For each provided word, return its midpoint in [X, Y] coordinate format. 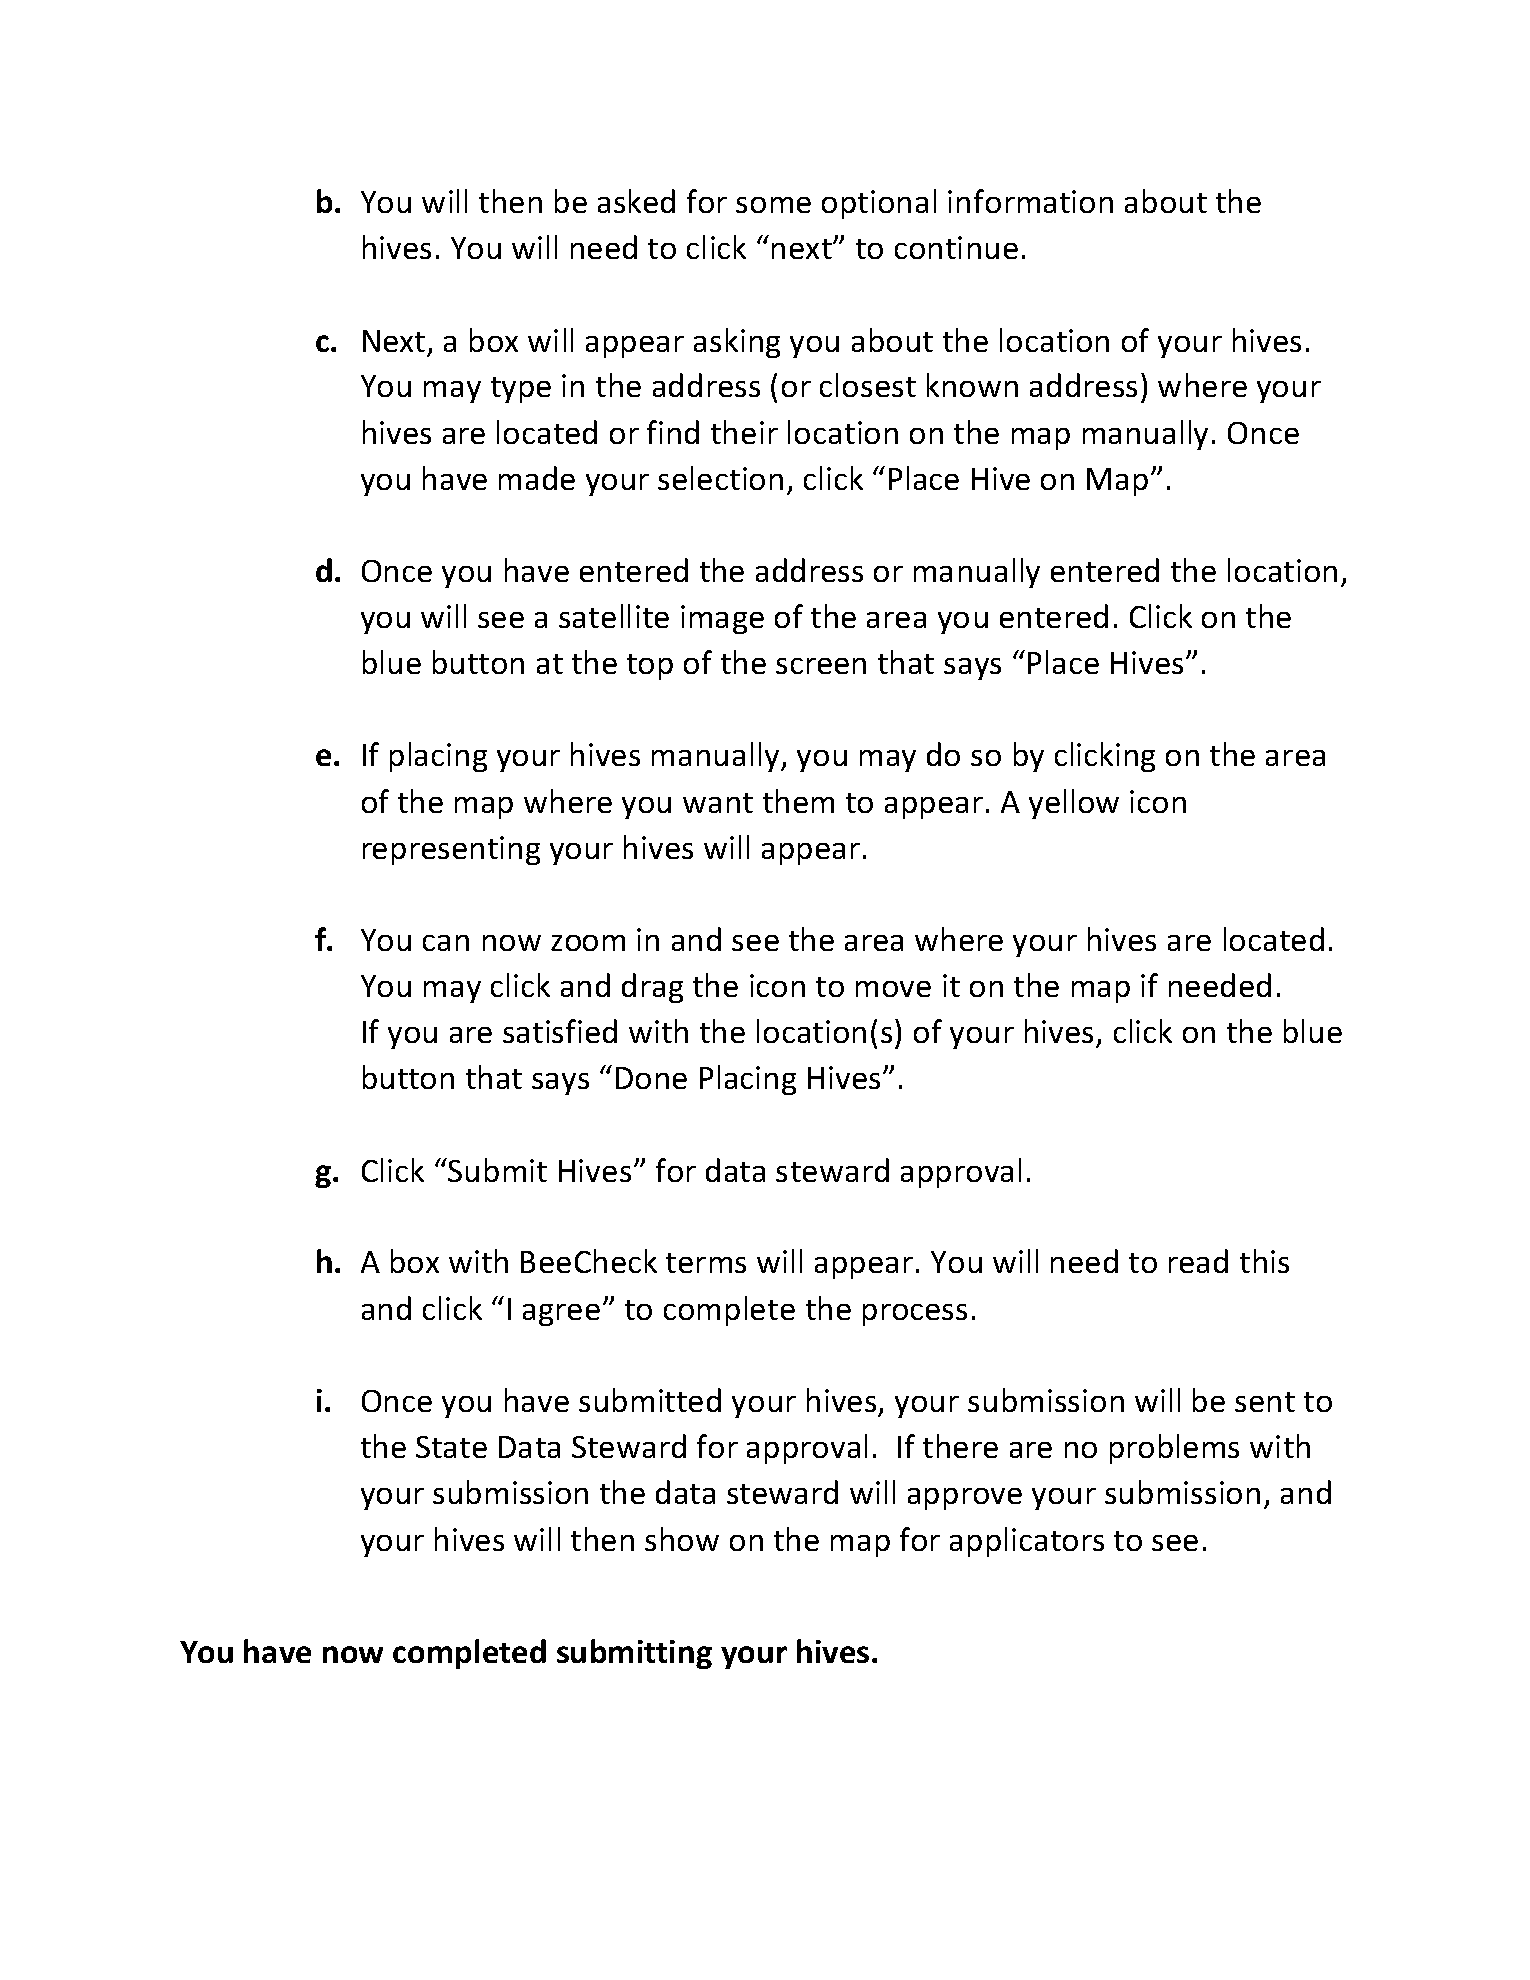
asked [636, 201]
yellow [1074, 804]
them [798, 801]
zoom [588, 943]
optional [879, 204]
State [451, 1447]
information [1030, 201]
